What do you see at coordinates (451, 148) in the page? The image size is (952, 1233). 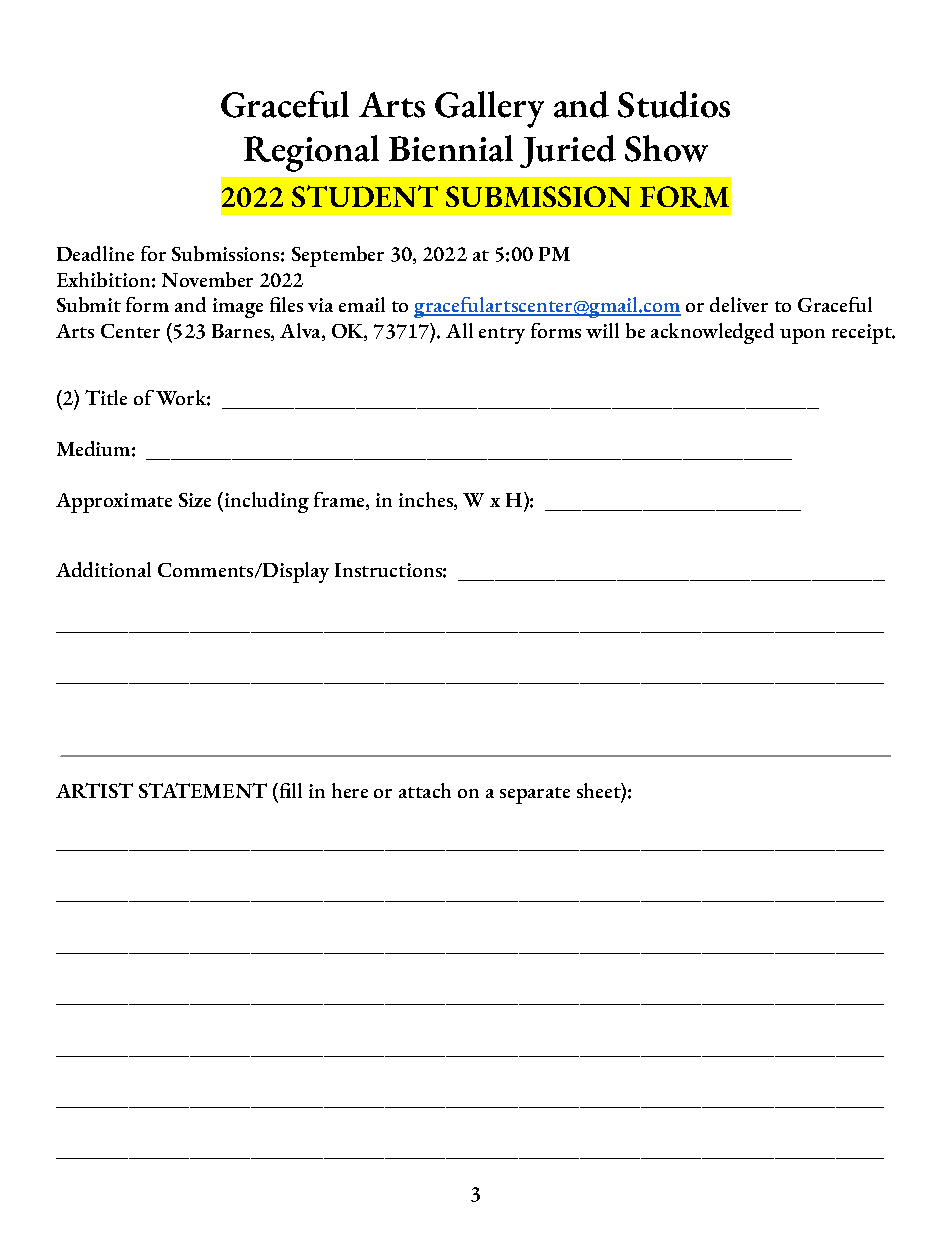 I see `Biennial` at bounding box center [451, 148].
